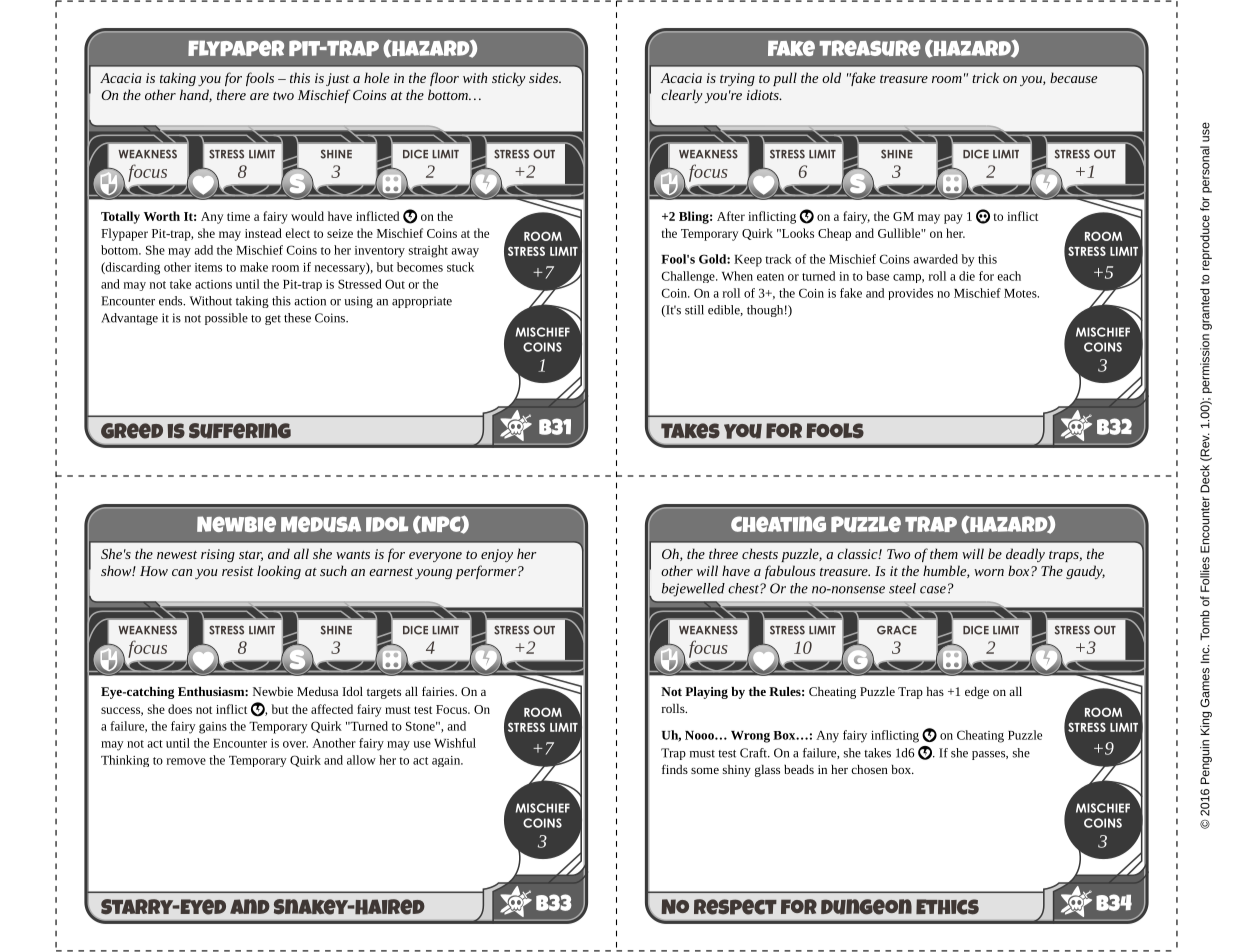 The height and width of the screenshot is (952, 1233). What do you see at coordinates (735, 907) in the screenshot?
I see `Respect` at bounding box center [735, 907].
